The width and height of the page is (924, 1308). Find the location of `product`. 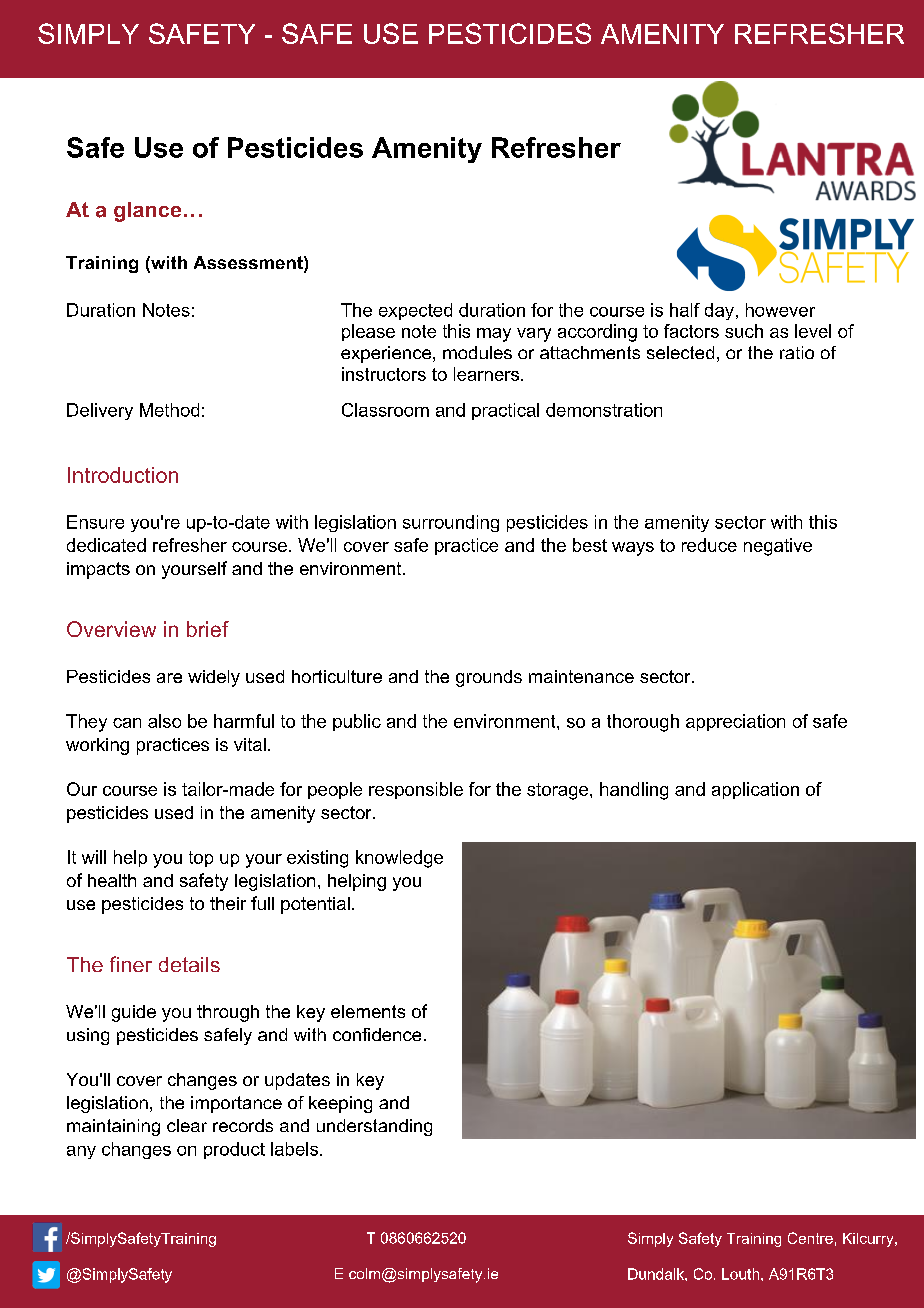

product is located at coordinates (234, 1150).
